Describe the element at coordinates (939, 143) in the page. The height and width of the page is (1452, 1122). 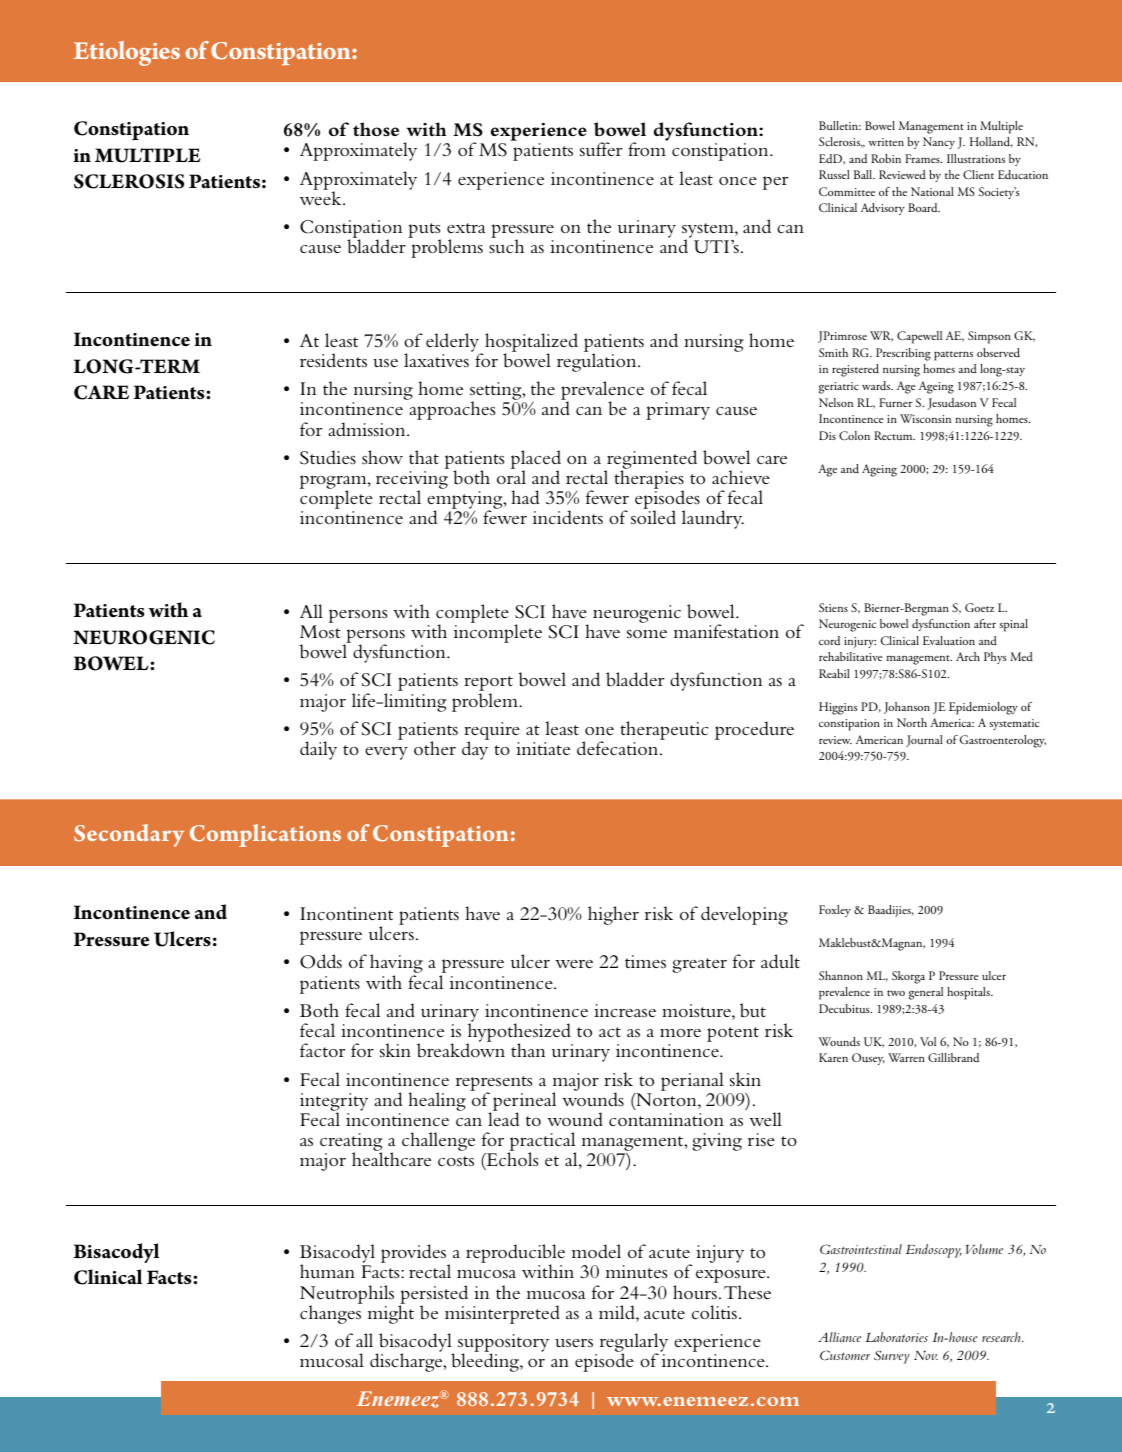
I see `Nancy` at that location.
